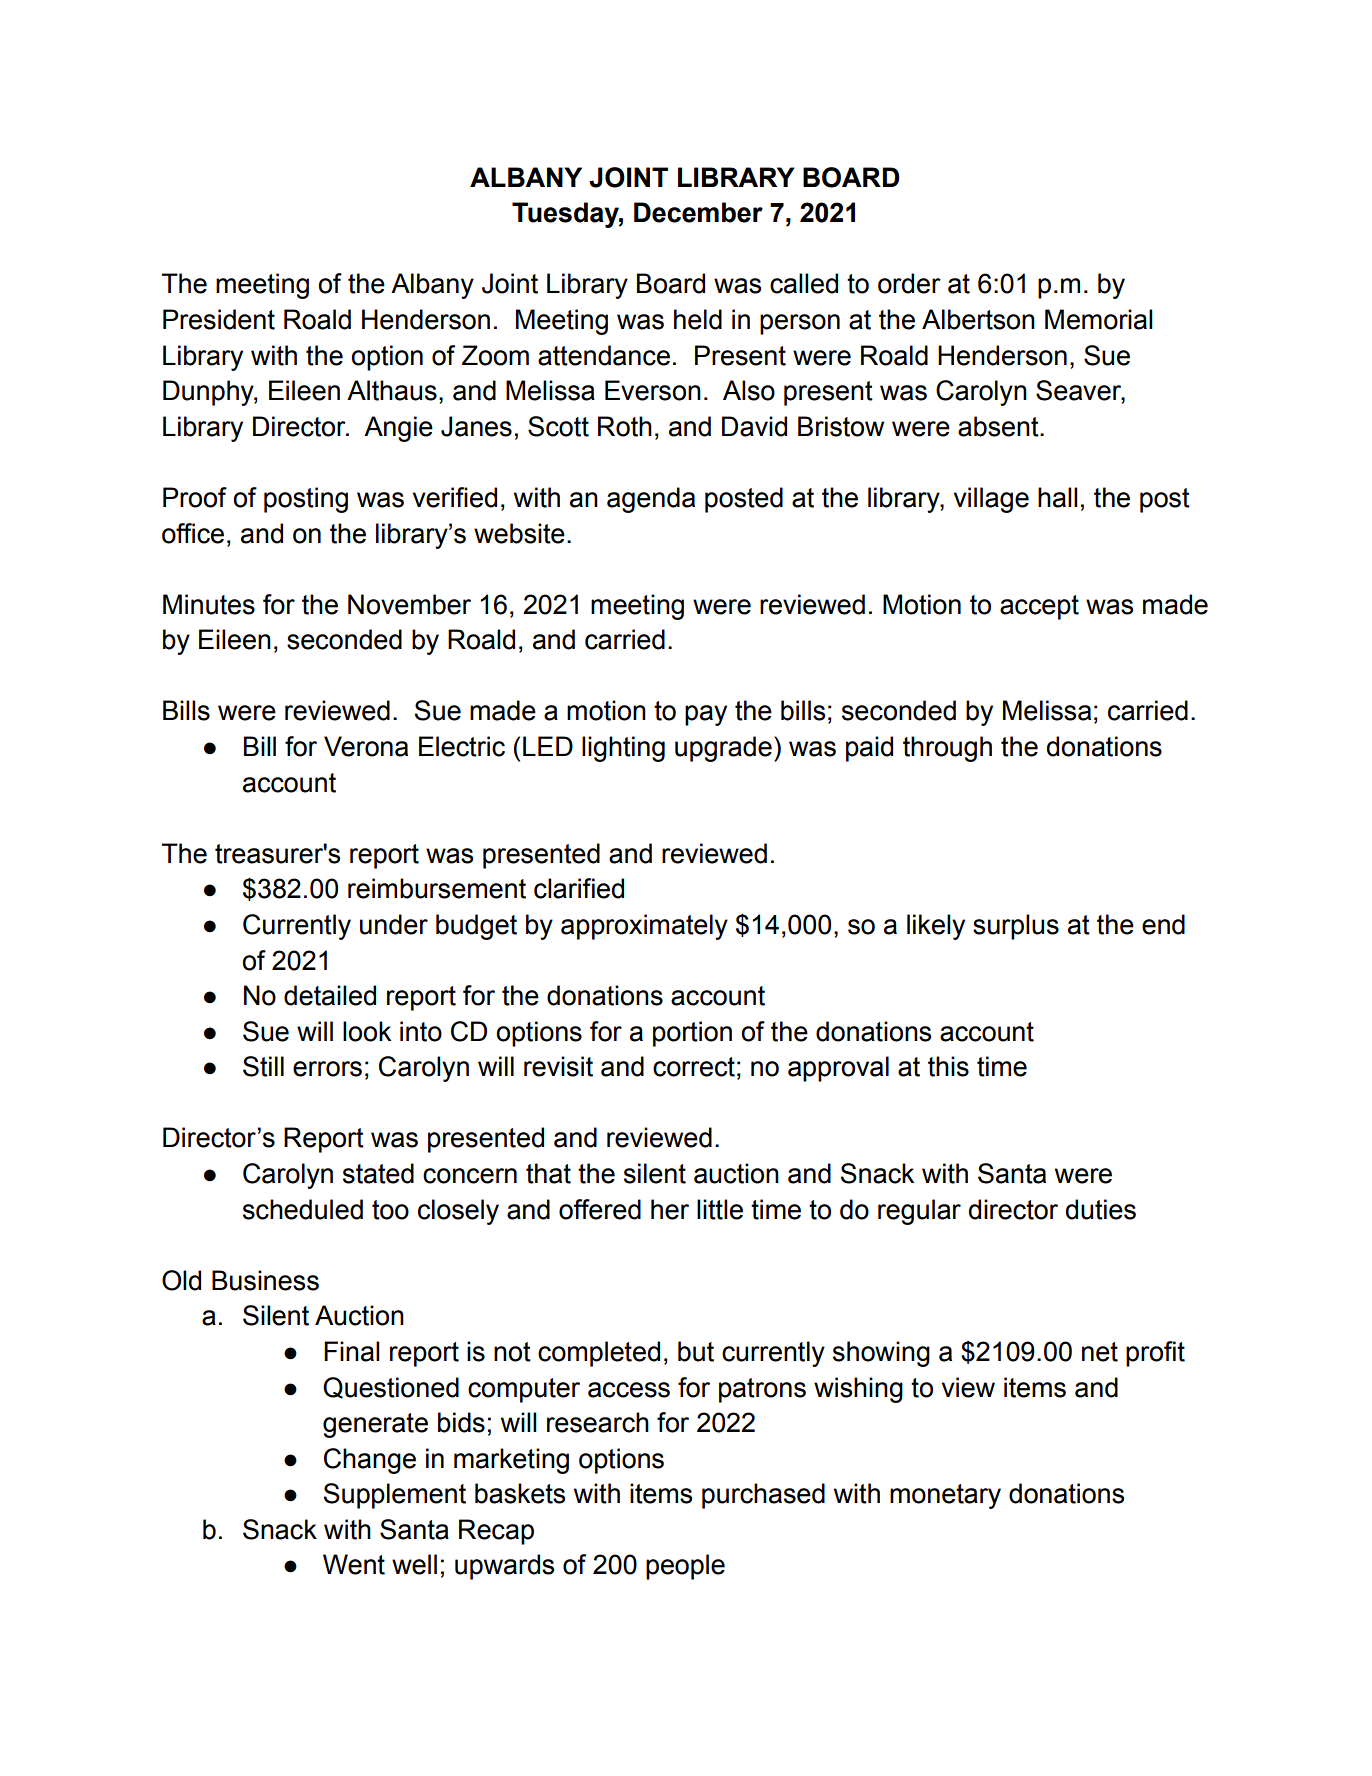 Image resolution: width=1372 pixels, height=1776 pixels. Describe the element at coordinates (219, 319) in the document. I see `President` at that location.
